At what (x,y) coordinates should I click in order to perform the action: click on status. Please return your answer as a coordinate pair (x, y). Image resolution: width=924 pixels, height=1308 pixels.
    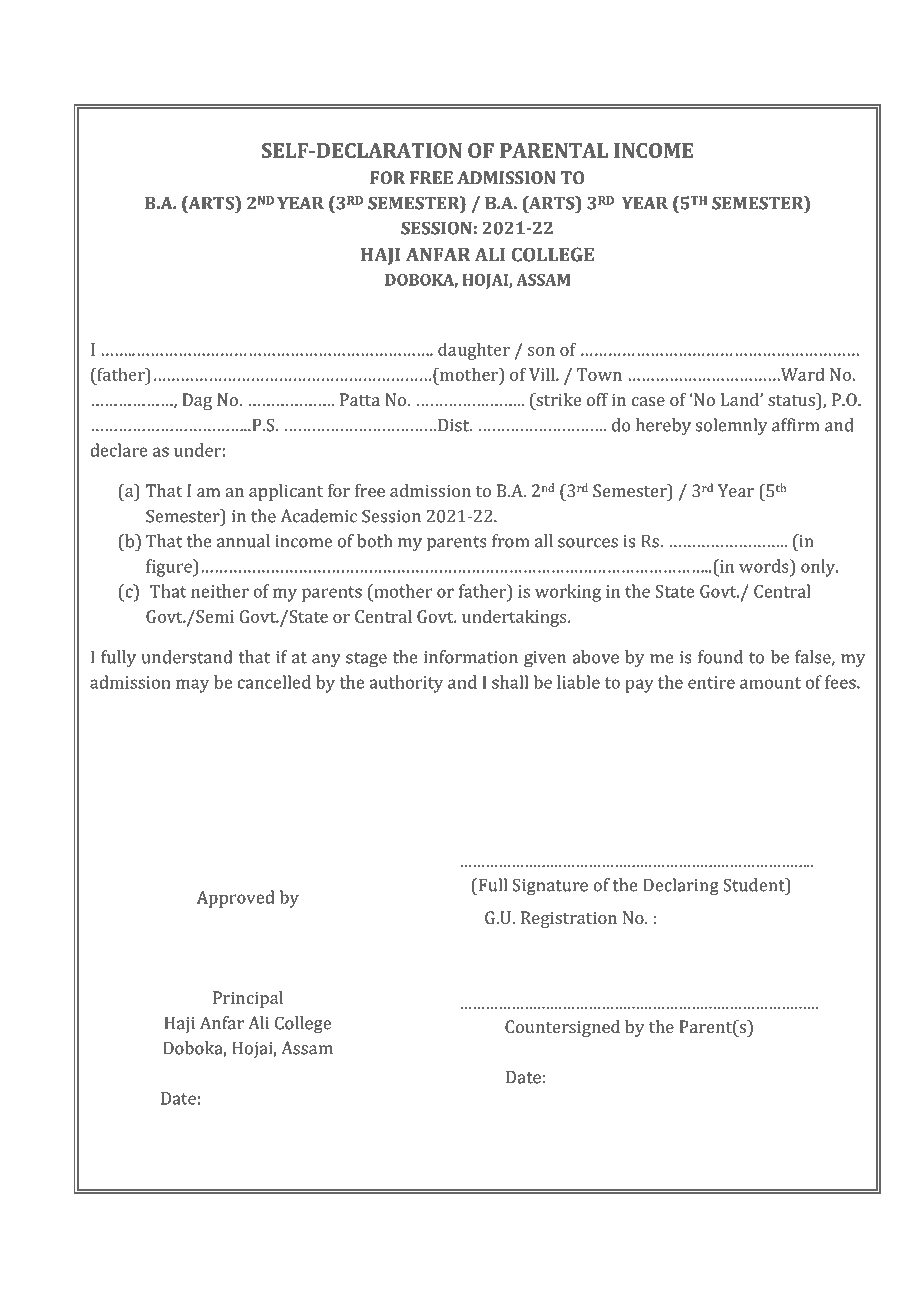
    Looking at the image, I should click on (792, 399).
